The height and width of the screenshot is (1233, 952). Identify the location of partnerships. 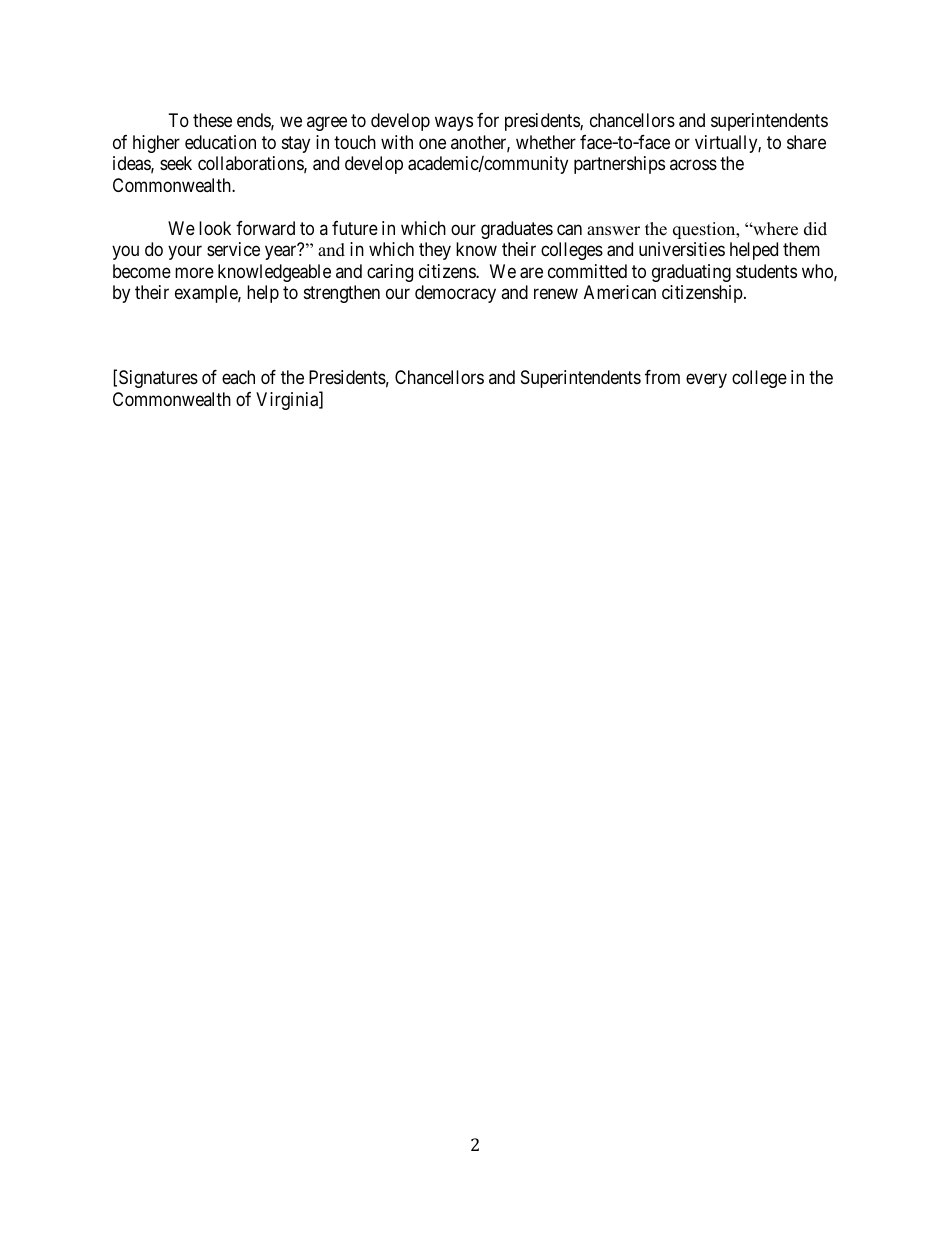
(619, 165).
